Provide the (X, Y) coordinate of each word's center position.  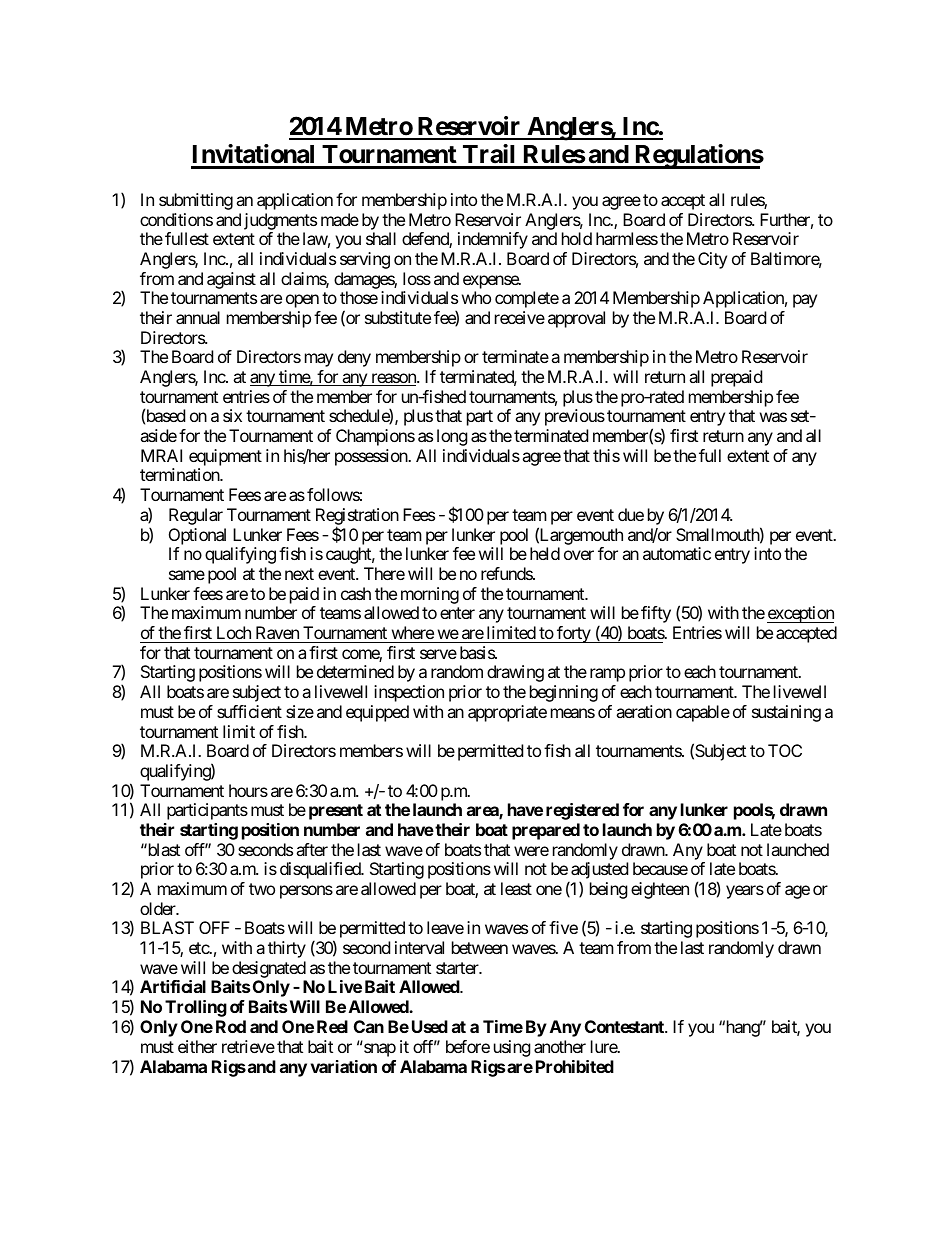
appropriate (507, 713)
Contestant (625, 1026)
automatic (677, 553)
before (468, 1046)
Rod (231, 1026)
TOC (785, 750)
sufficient (249, 711)
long (452, 437)
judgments (280, 221)
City (712, 260)
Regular (196, 516)
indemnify (493, 240)
